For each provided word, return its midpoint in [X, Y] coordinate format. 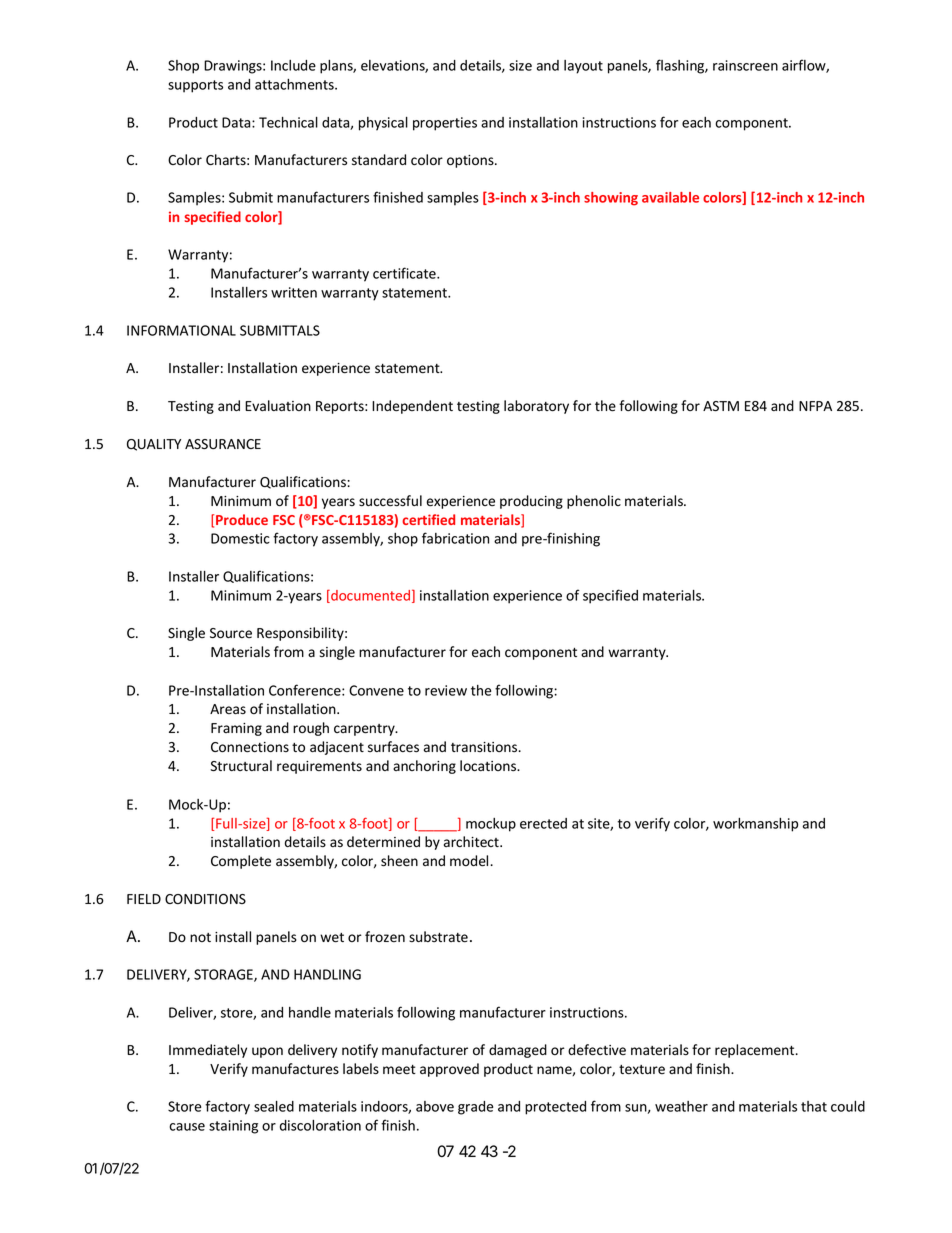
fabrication [455, 538]
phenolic [594, 502]
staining [233, 1127]
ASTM [721, 406]
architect [472, 841]
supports [195, 86]
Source [231, 633]
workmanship [755, 825]
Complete [241, 862]
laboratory [536, 407]
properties [445, 124]
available [670, 197]
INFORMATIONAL [181, 330]
